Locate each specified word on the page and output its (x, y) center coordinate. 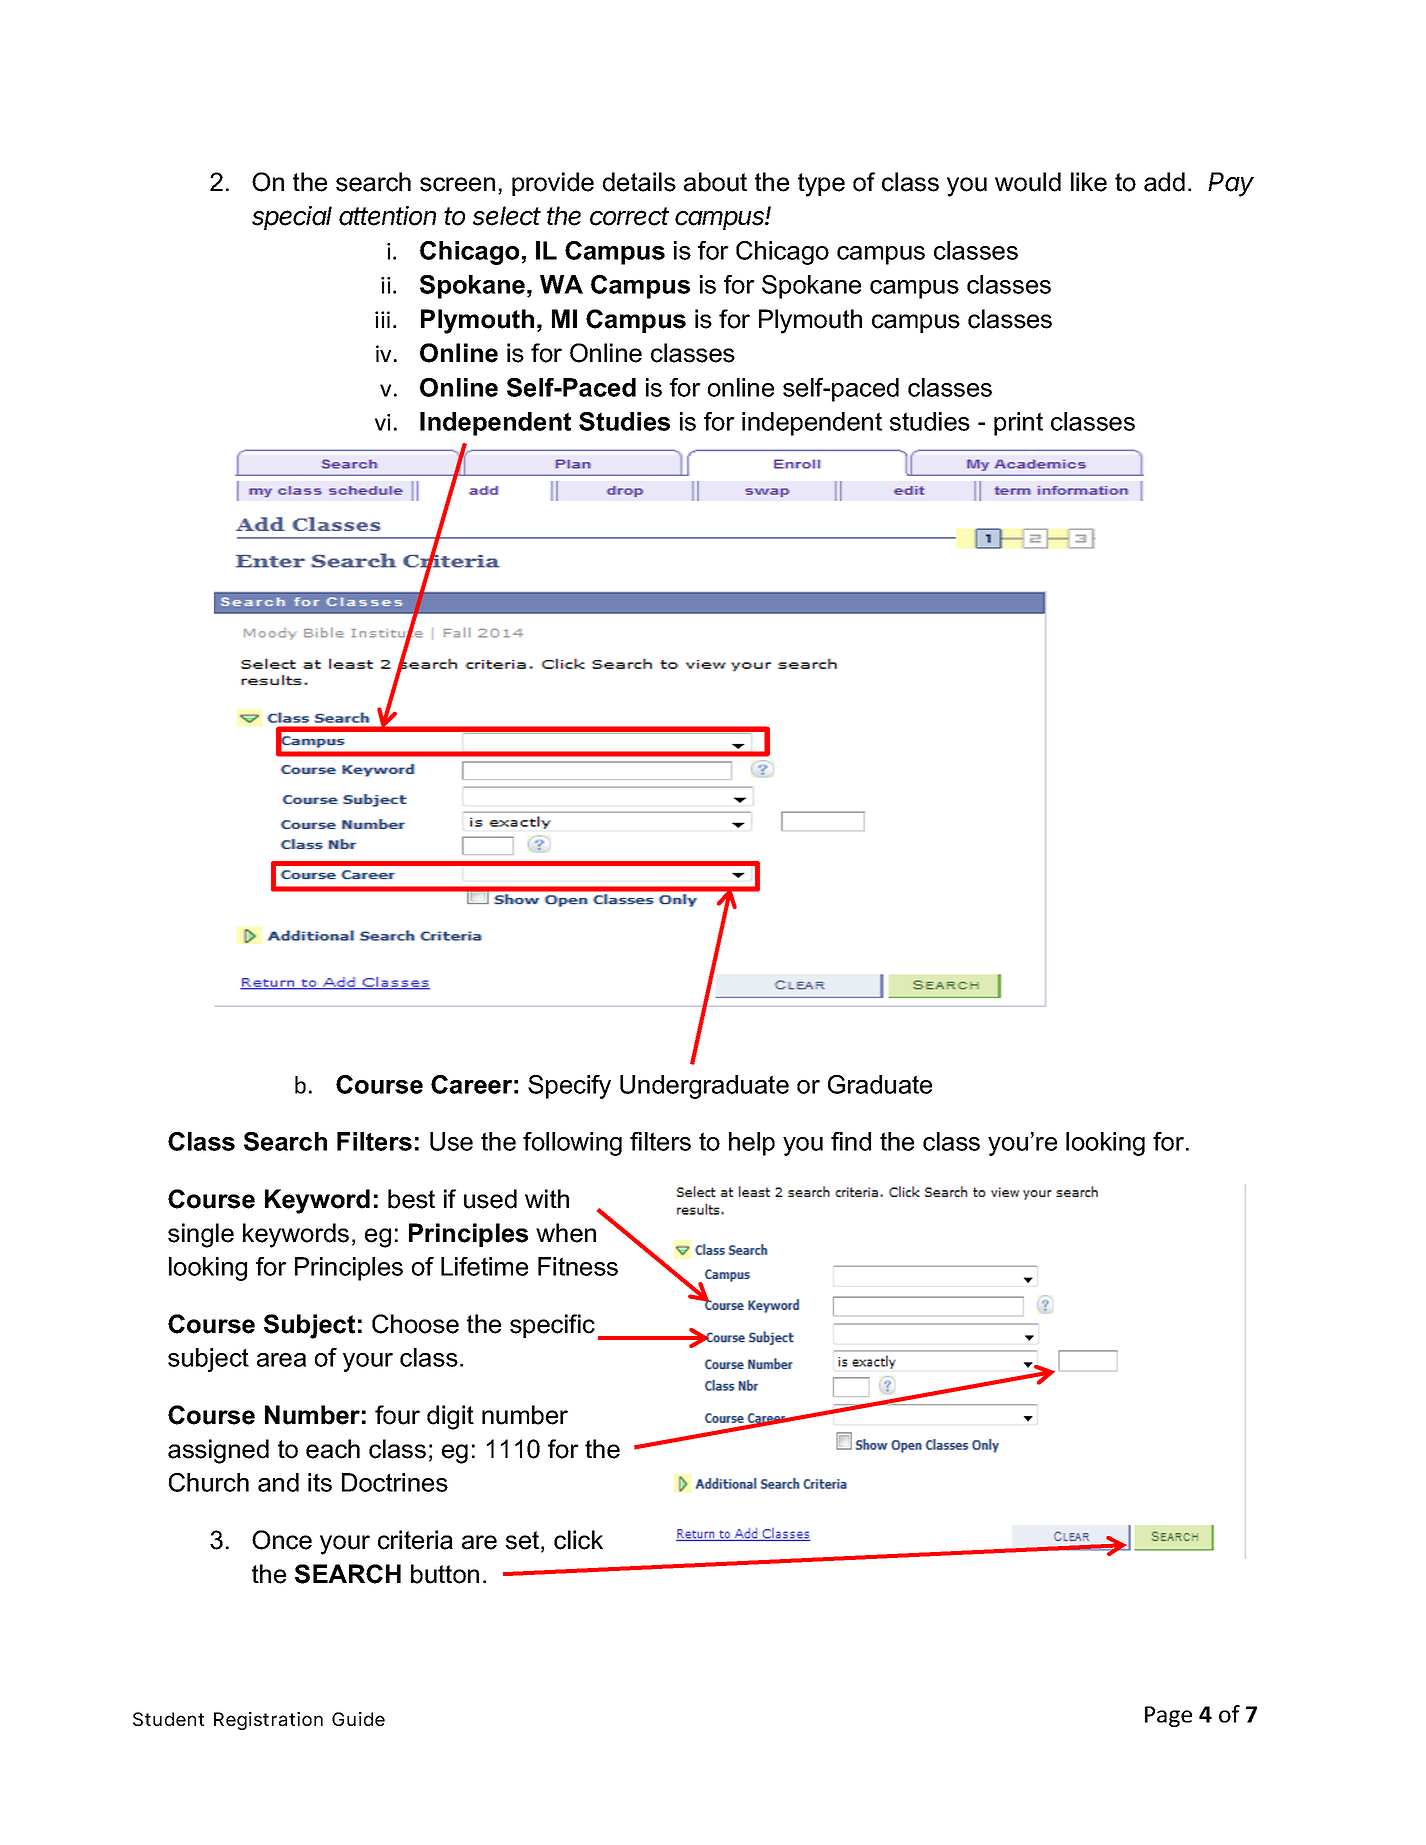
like (1089, 182)
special (292, 218)
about (715, 182)
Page (1168, 1716)
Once (282, 1540)
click (578, 1540)
